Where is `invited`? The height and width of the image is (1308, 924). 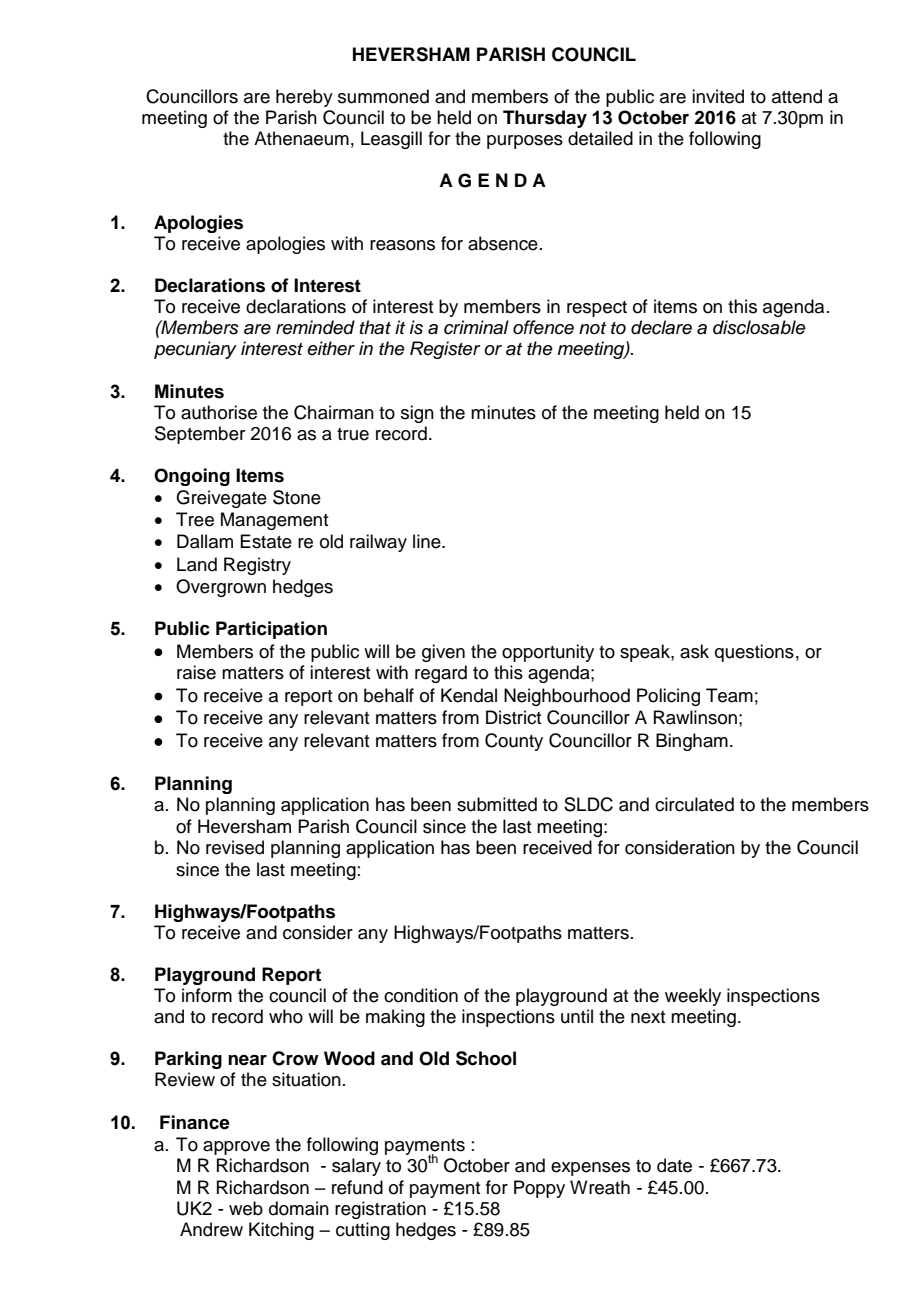 invited is located at coordinates (718, 96).
